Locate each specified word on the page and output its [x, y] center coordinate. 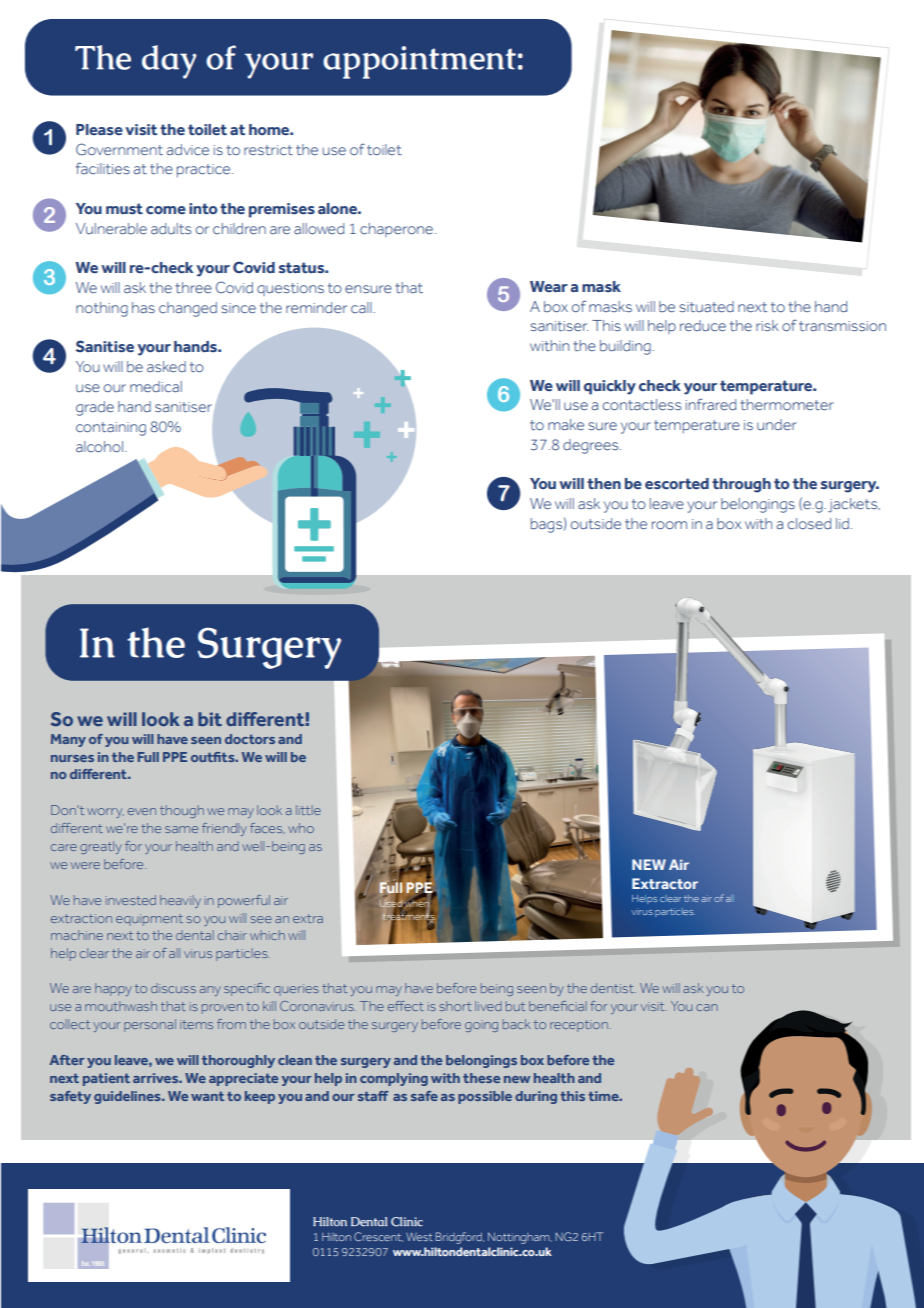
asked [166, 366]
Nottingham [520, 1238]
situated [706, 306]
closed [809, 523]
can [707, 1007]
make [566, 424]
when [417, 905]
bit [210, 719]
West [419, 1237]
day [169, 62]
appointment [419, 62]
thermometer [787, 404]
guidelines [128, 1097]
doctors [250, 739]
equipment [149, 920]
